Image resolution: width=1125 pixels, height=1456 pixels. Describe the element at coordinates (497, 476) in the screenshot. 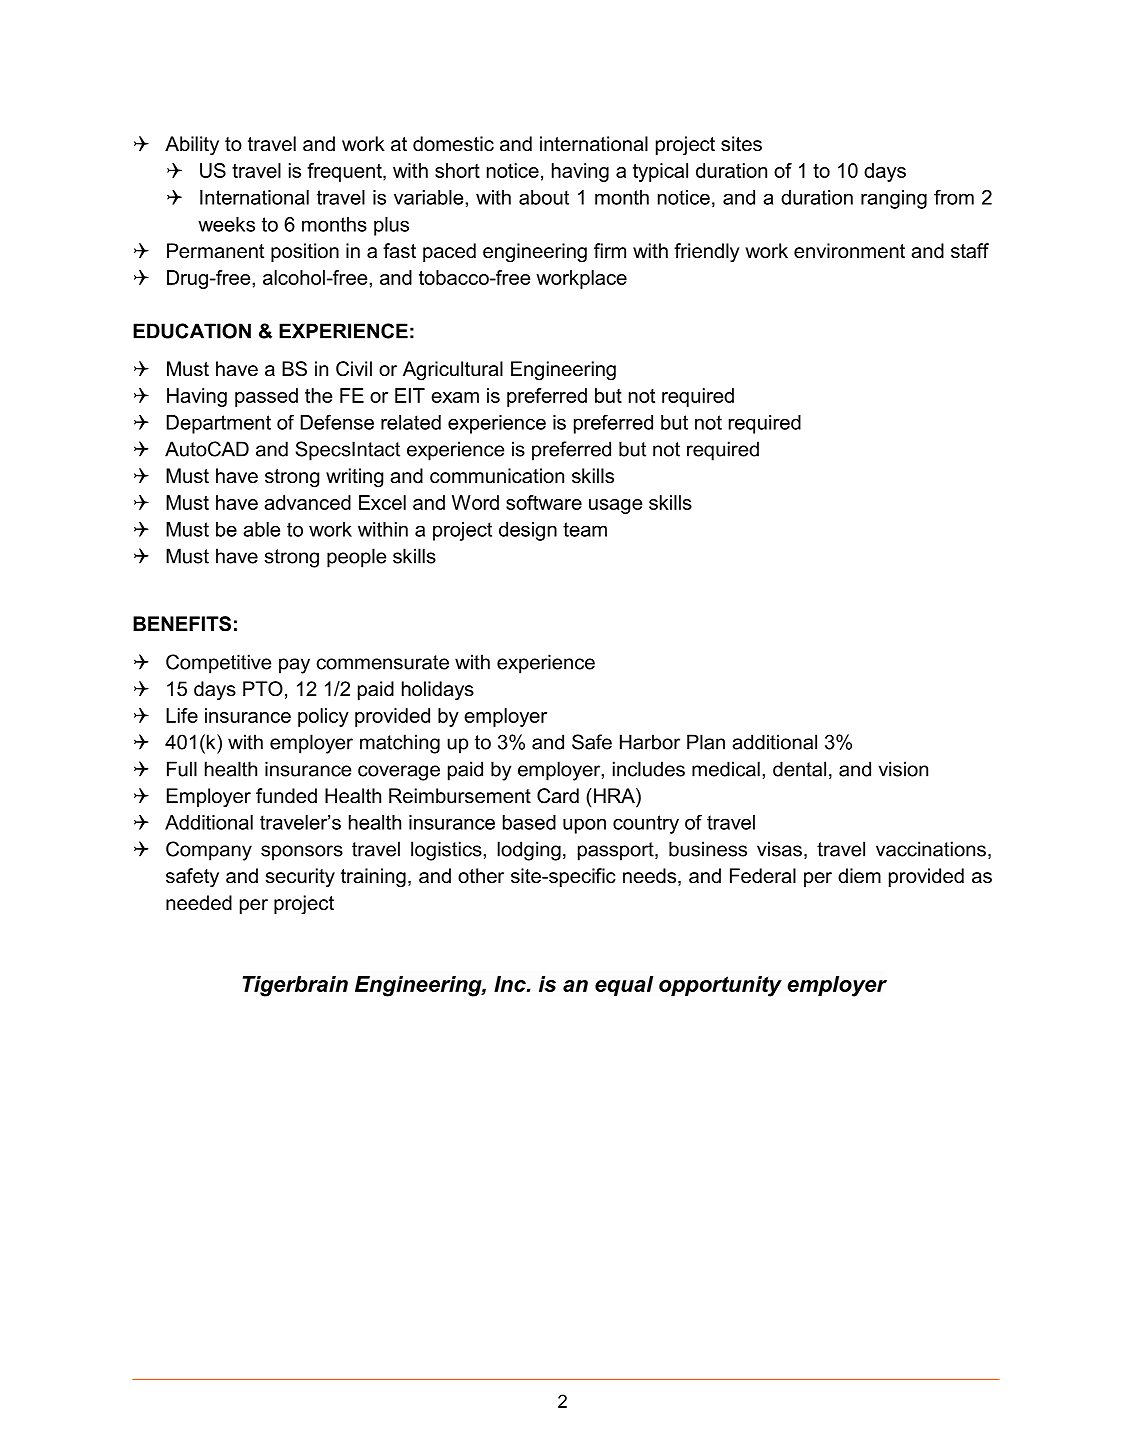

I see `communication` at that location.
